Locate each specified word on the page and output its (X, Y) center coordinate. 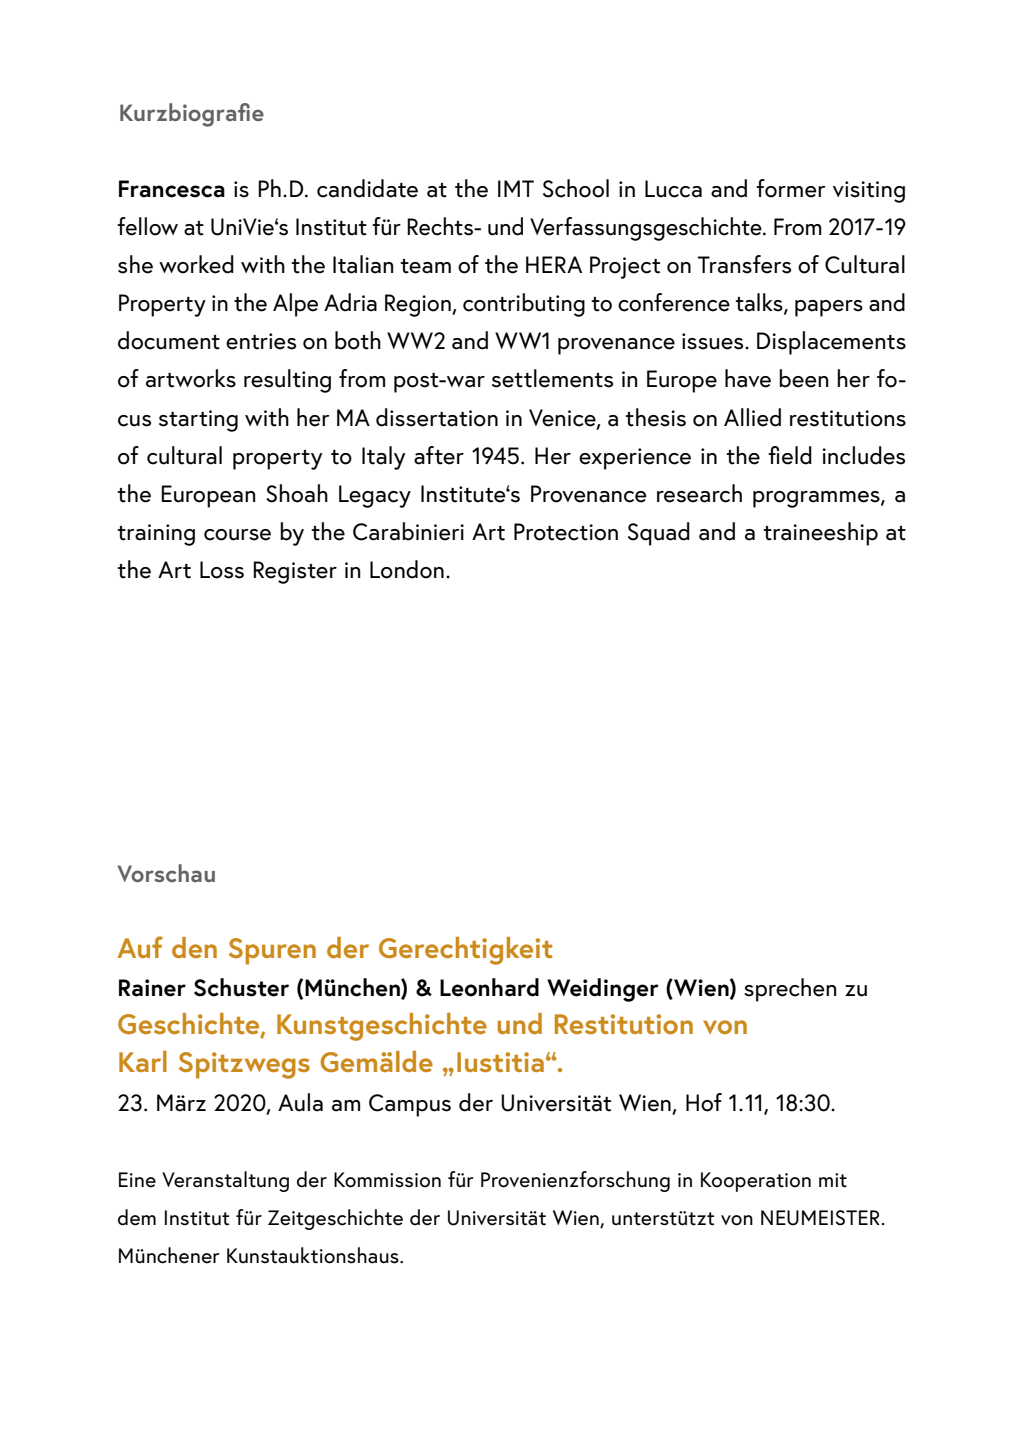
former (791, 188)
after (439, 455)
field (790, 455)
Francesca (172, 189)
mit (833, 1180)
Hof (704, 1102)
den (194, 947)
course (237, 535)
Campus (410, 1105)
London (407, 569)
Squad (659, 534)
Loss (222, 570)
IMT (516, 188)
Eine (137, 1180)
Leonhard (489, 987)
